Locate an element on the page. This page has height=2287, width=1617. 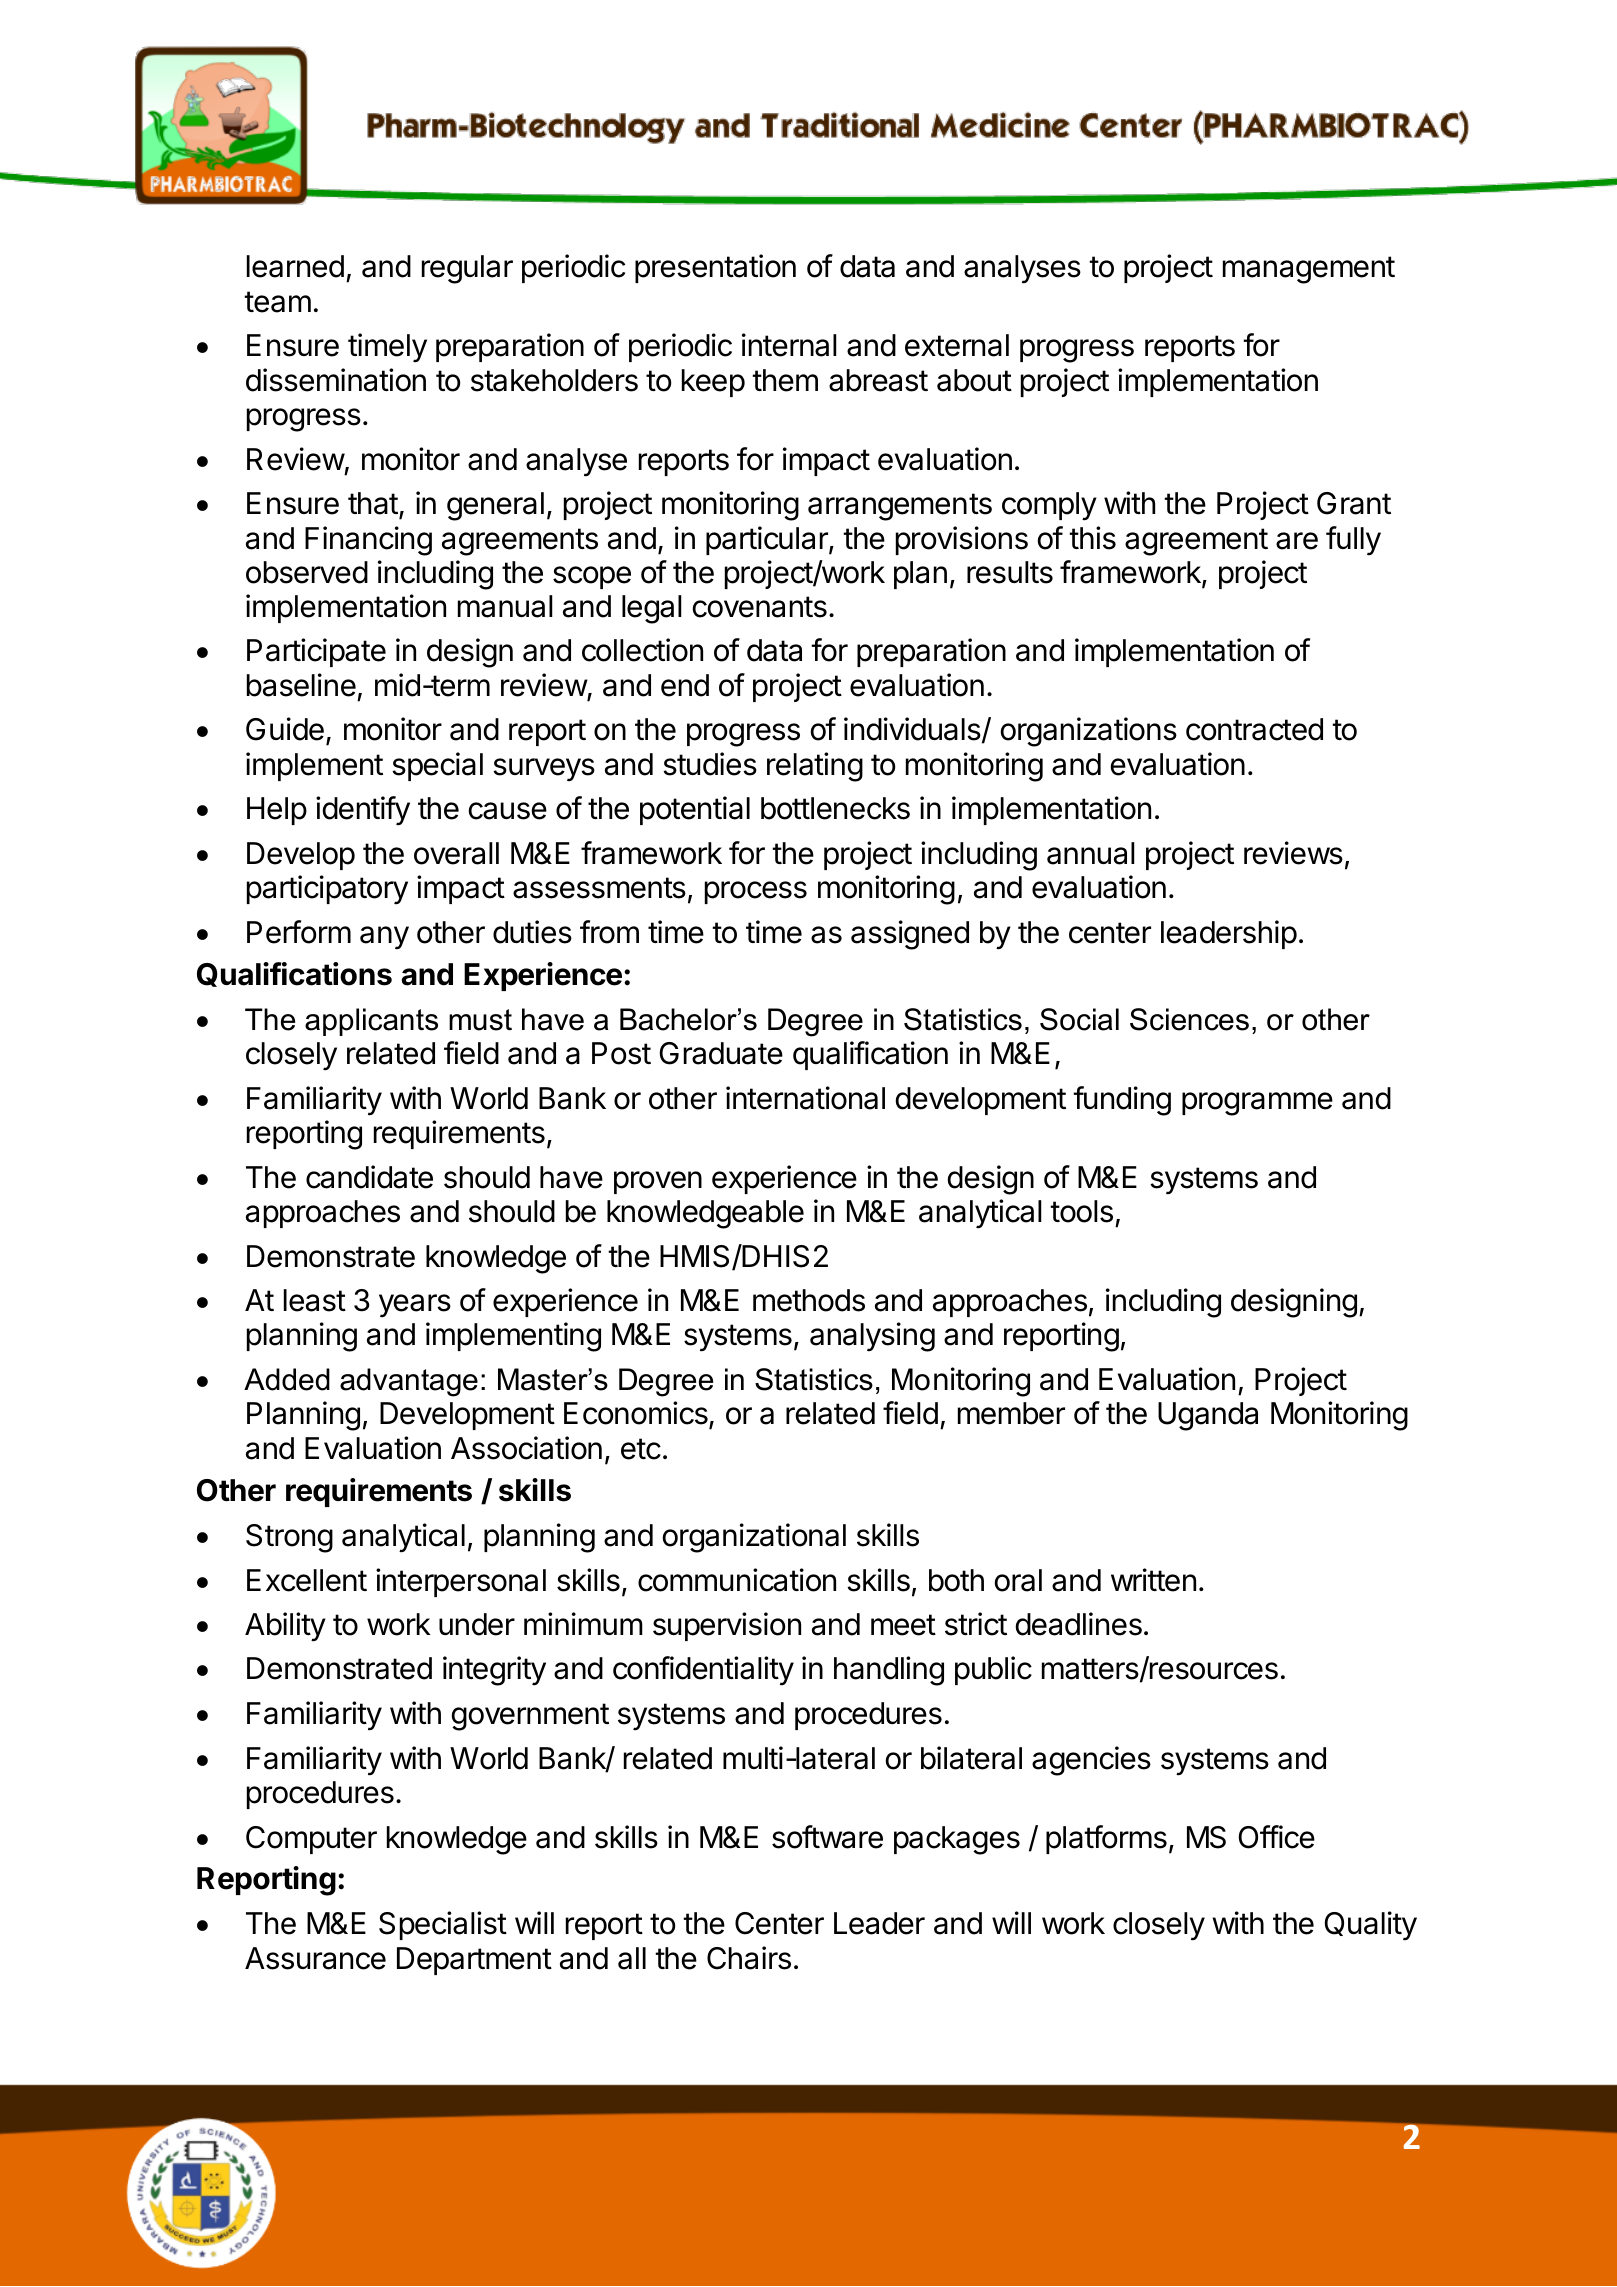
internal is located at coordinates (789, 345).
